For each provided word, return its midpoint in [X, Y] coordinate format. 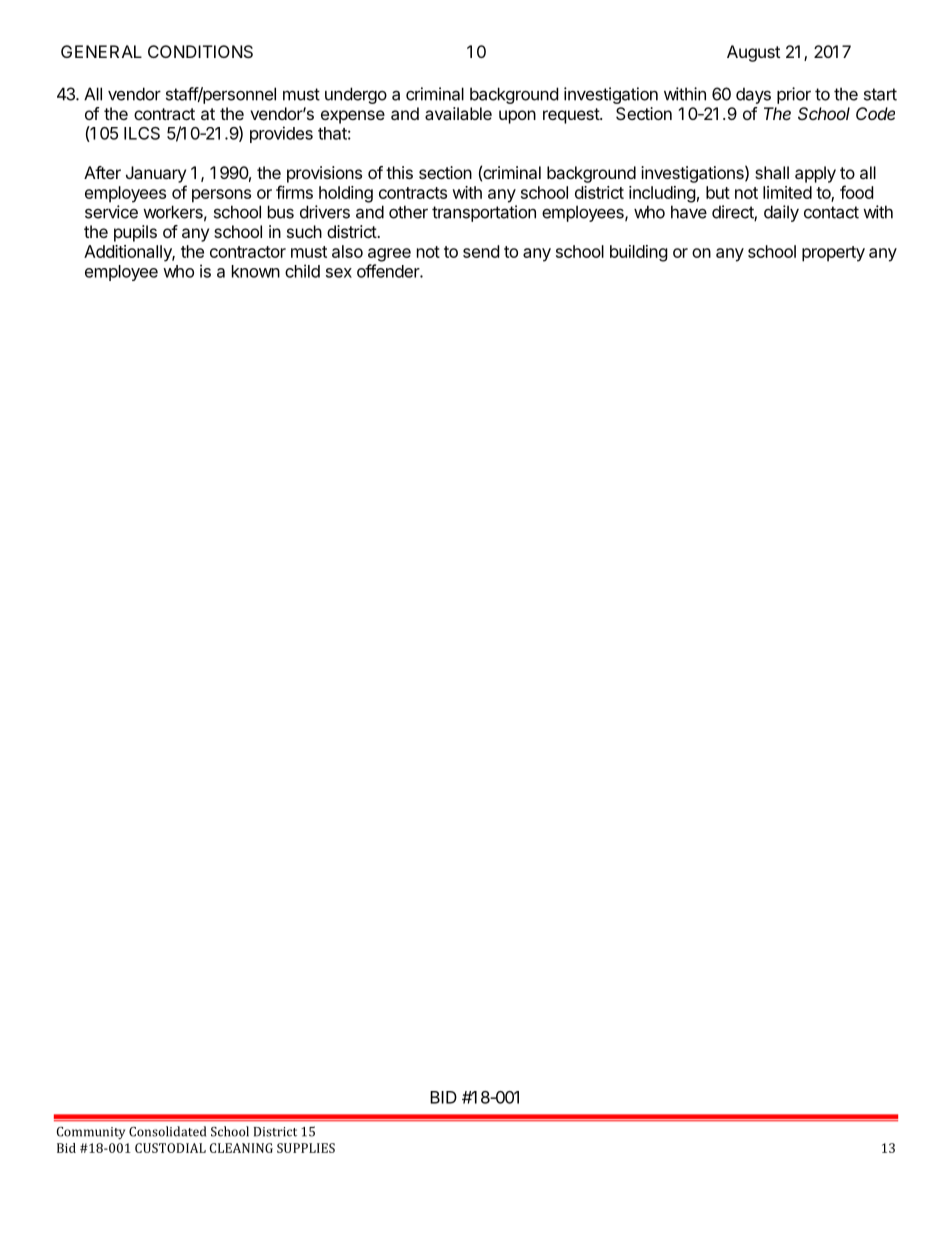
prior [794, 95]
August [753, 53]
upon [517, 117]
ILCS [142, 133]
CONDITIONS [200, 51]
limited [787, 192]
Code [875, 113]
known [256, 271]
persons [221, 196]
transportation [484, 213]
